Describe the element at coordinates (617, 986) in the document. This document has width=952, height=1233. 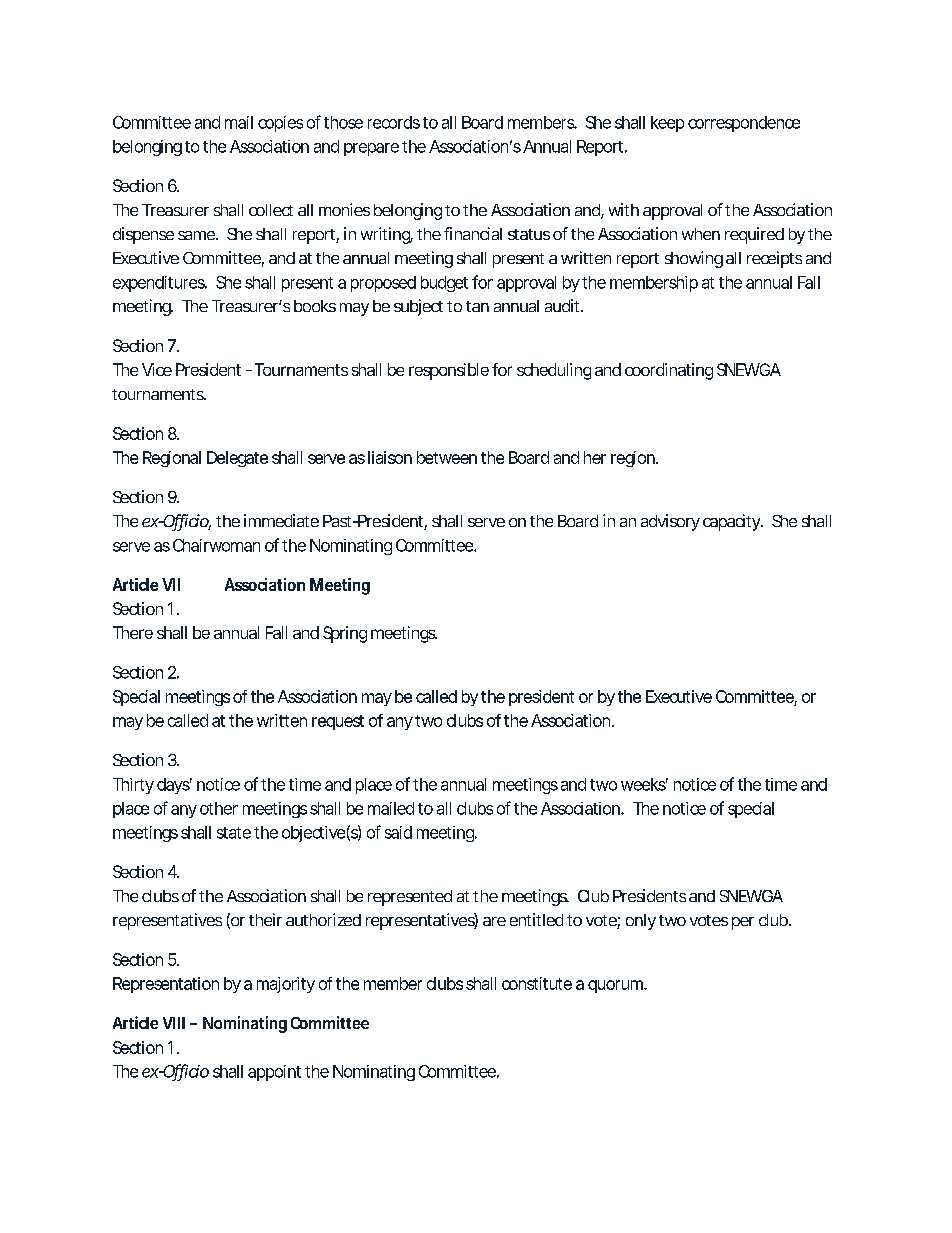
I see `quorum` at that location.
